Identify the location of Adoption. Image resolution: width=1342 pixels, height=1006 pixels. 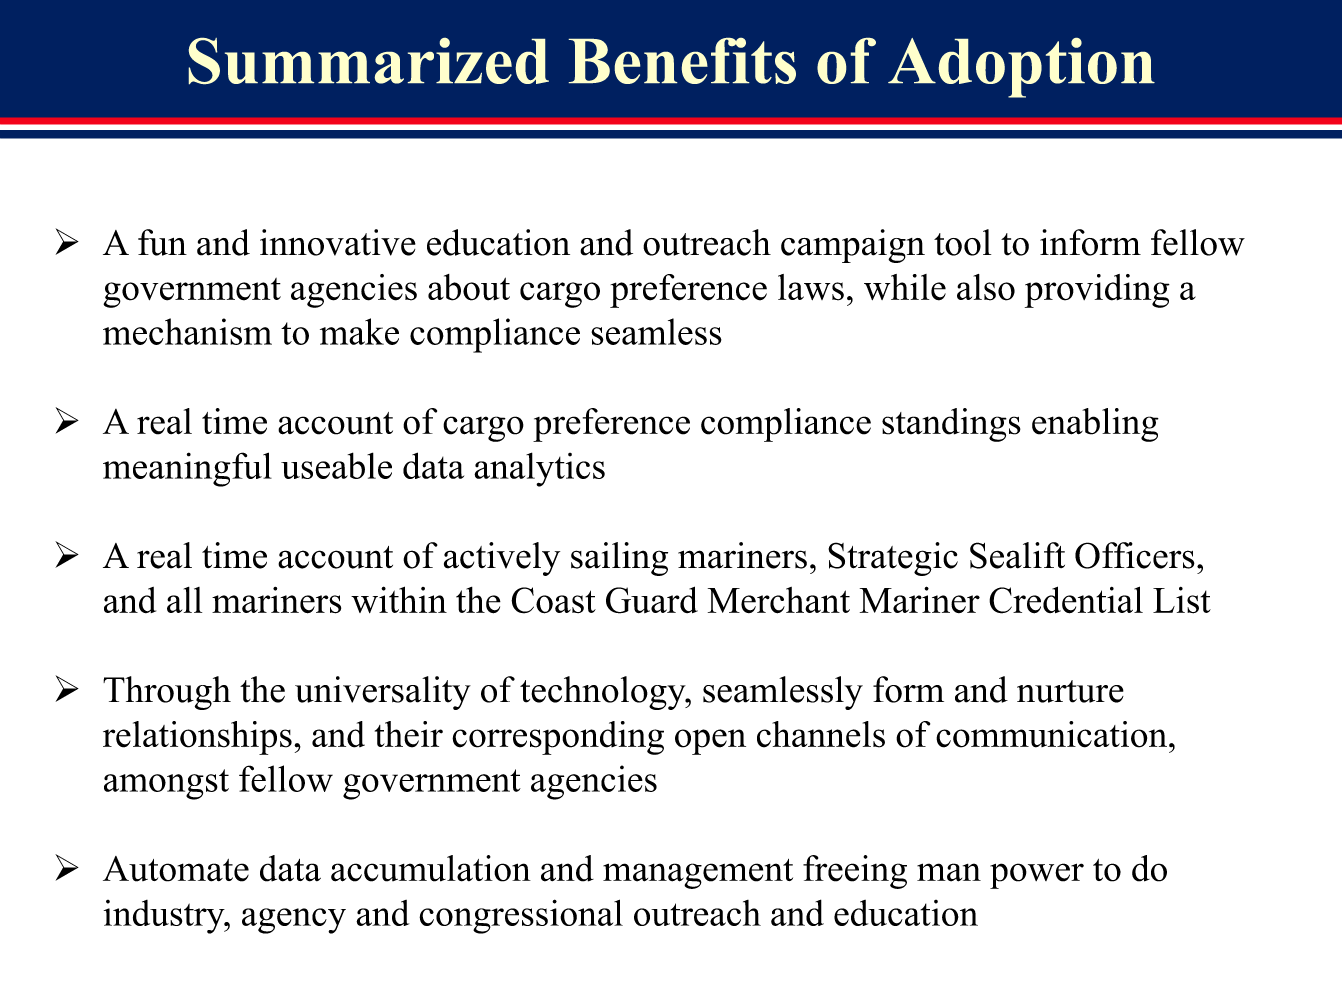
(1021, 67).
